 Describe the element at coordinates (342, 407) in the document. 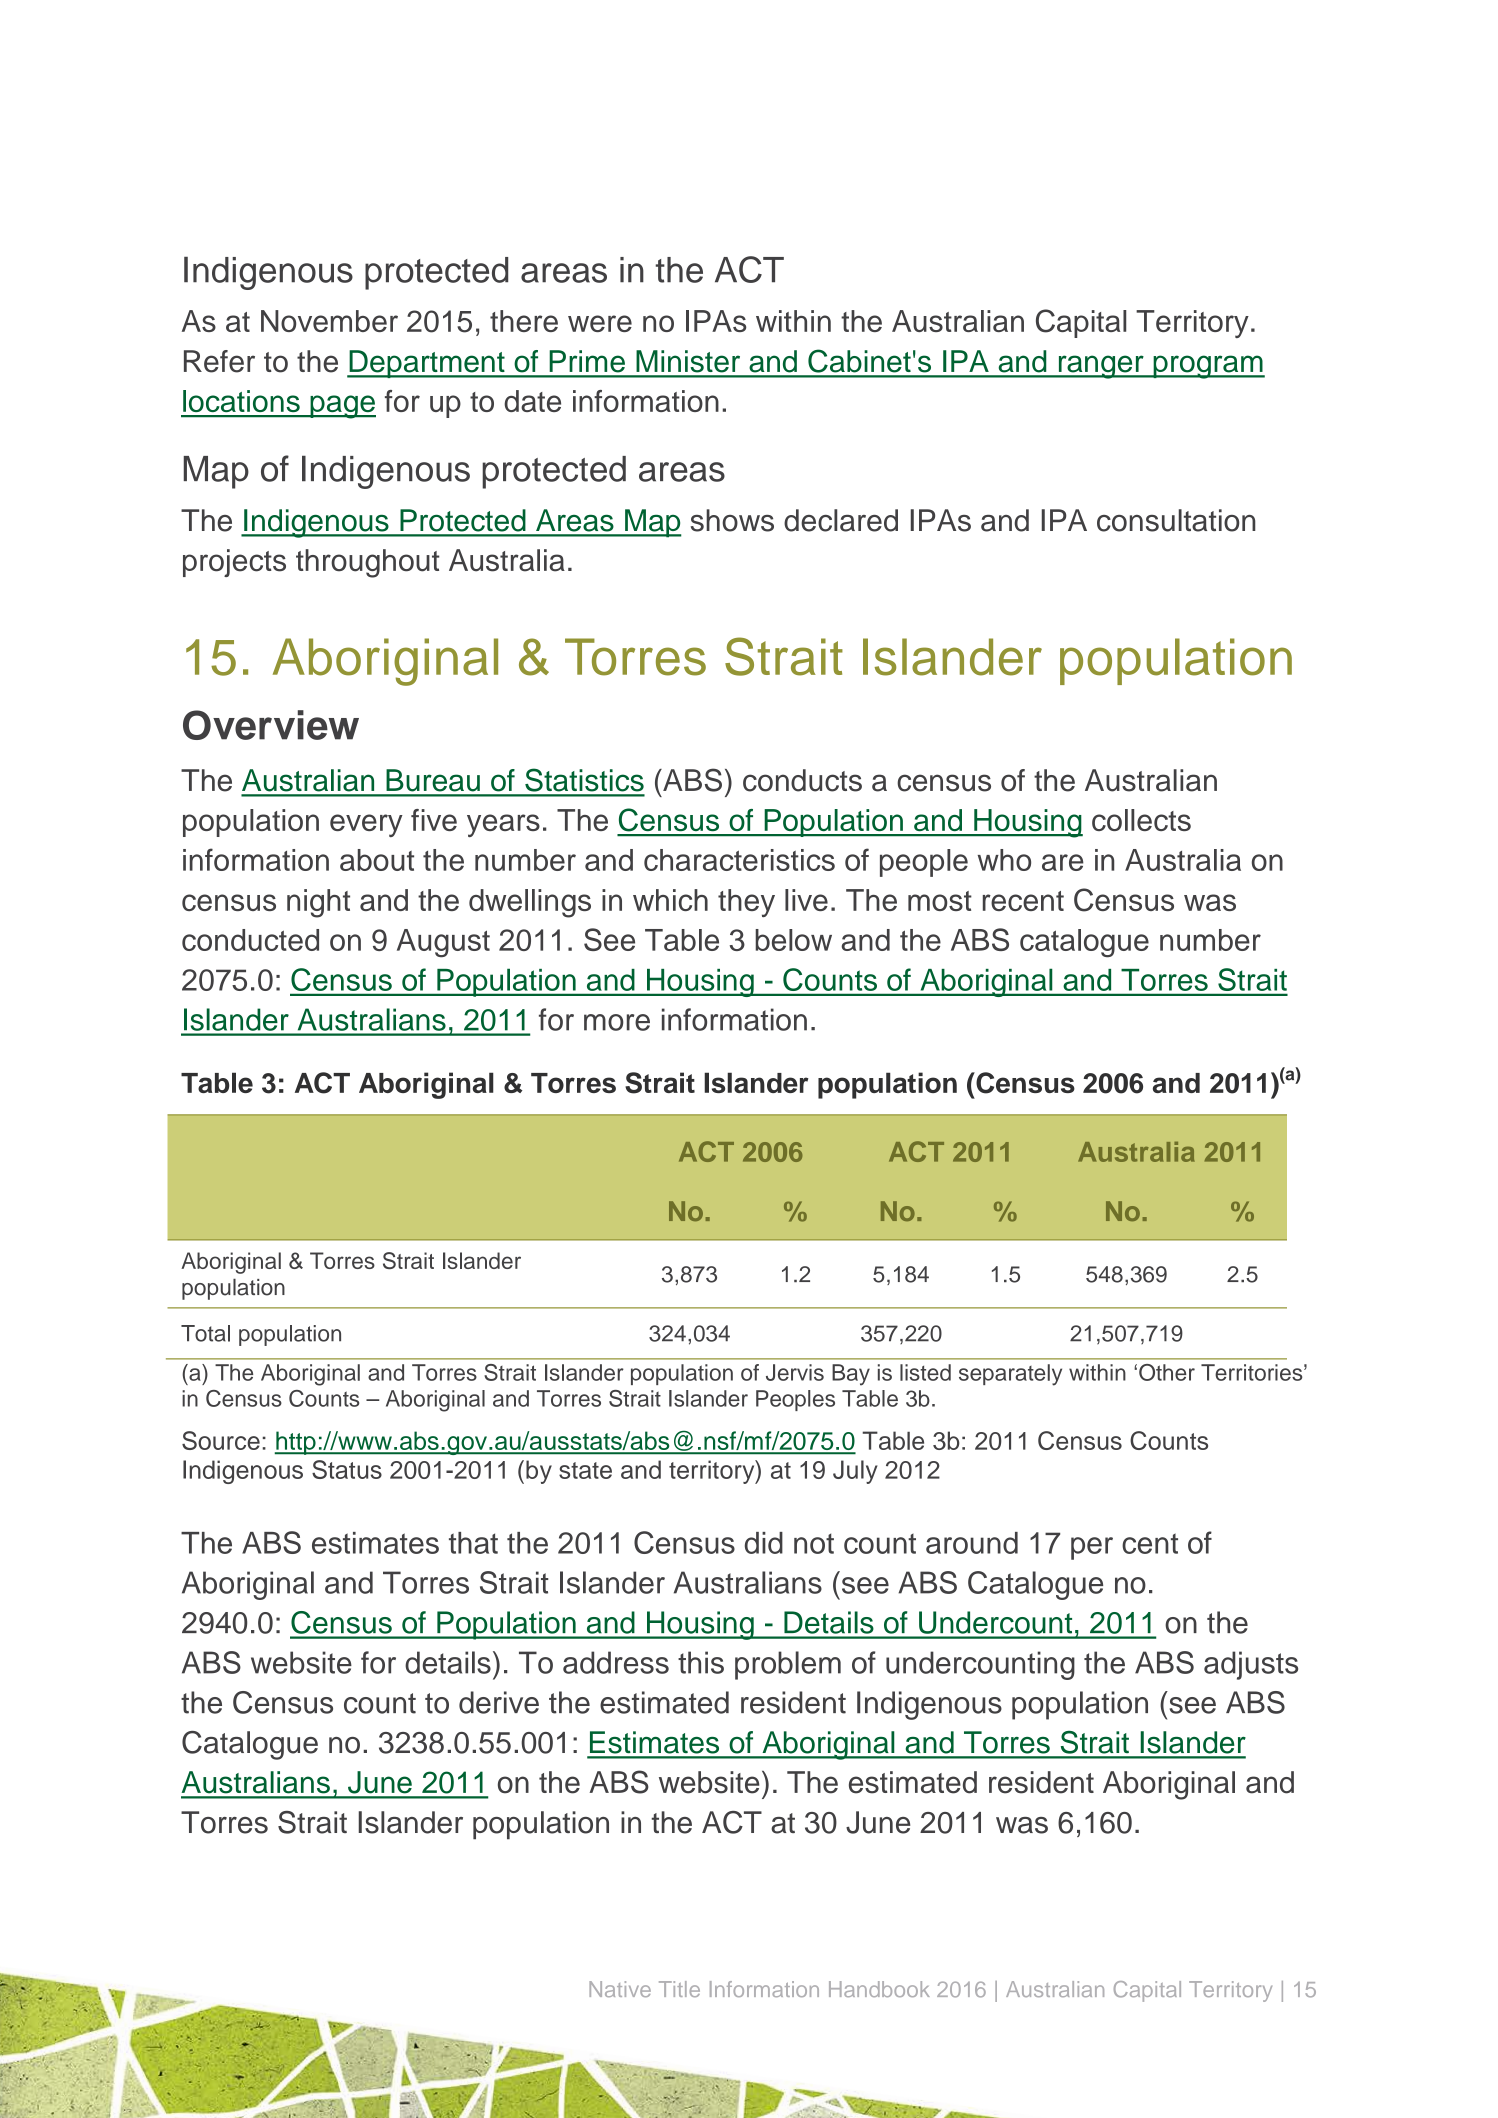

I see `page` at that location.
